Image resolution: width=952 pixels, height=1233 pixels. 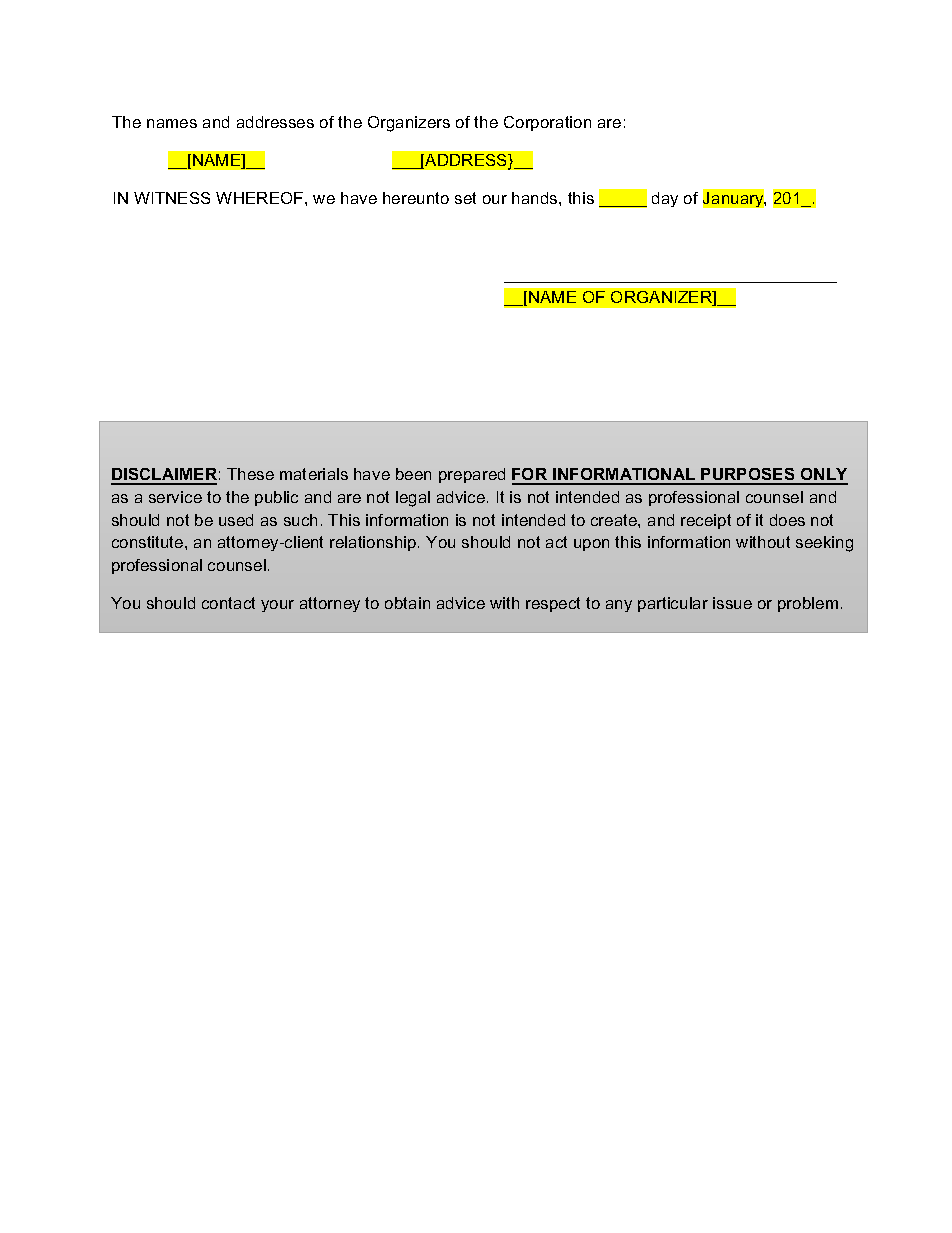 I want to click on set, so click(x=465, y=198).
